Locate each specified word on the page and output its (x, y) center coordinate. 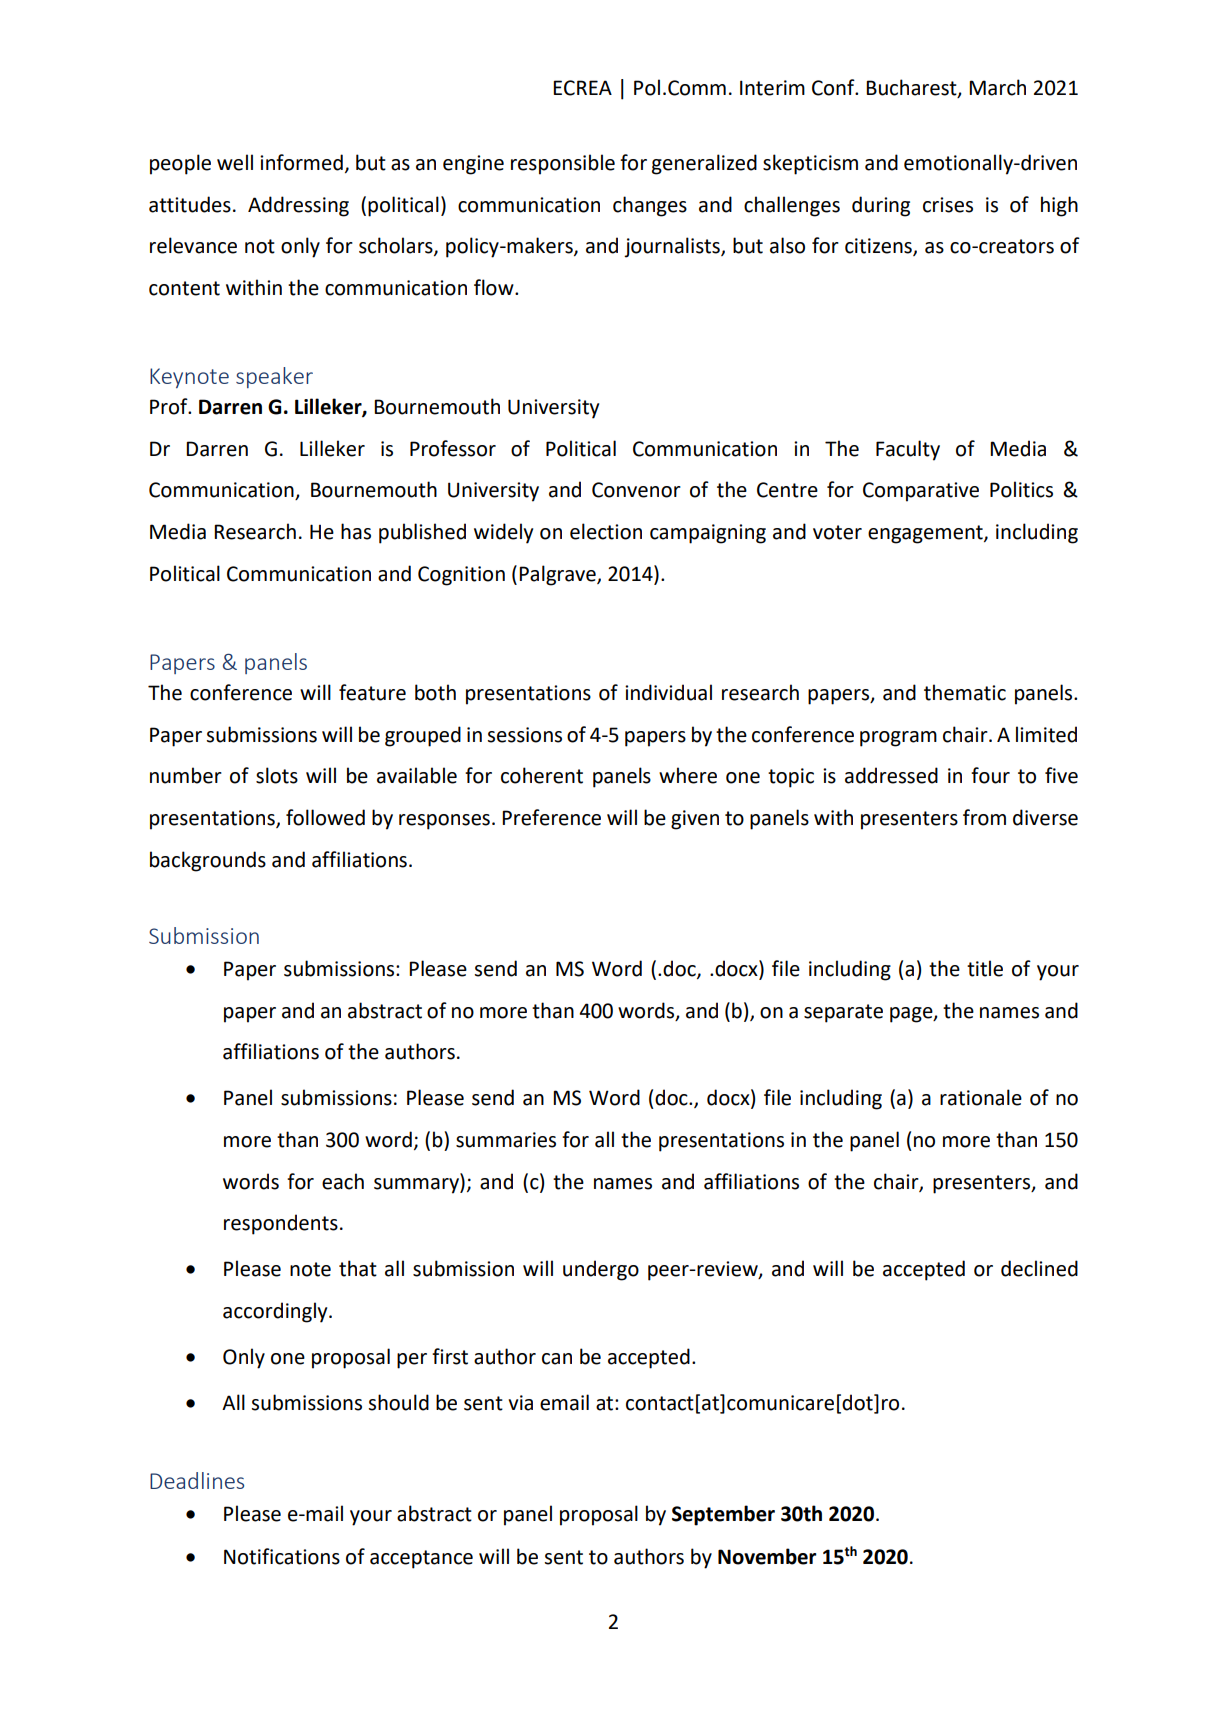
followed (325, 817)
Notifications (282, 1556)
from (984, 817)
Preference (551, 817)
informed (301, 162)
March (997, 87)
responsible (563, 164)
